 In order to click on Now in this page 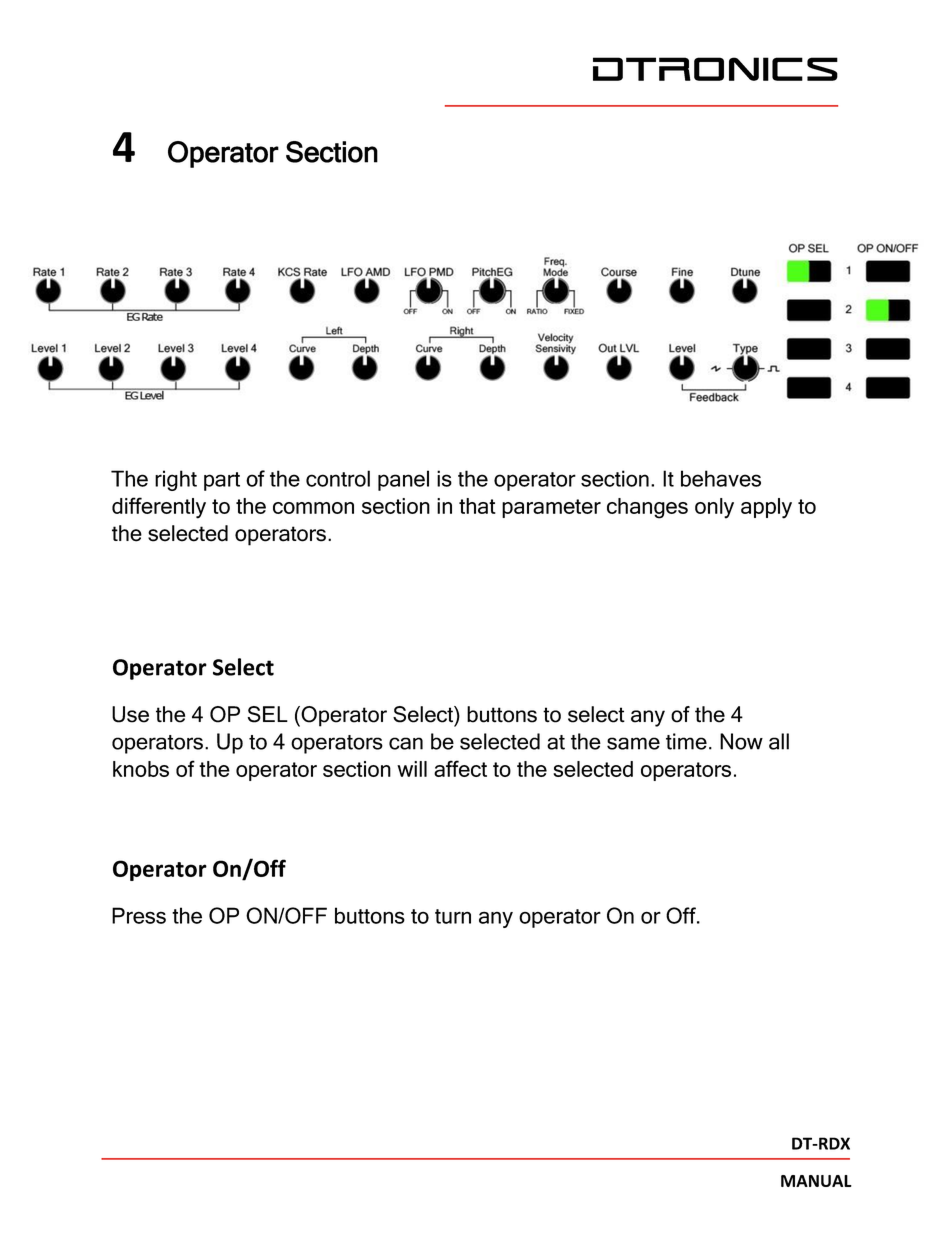, I will do `click(741, 741)`.
